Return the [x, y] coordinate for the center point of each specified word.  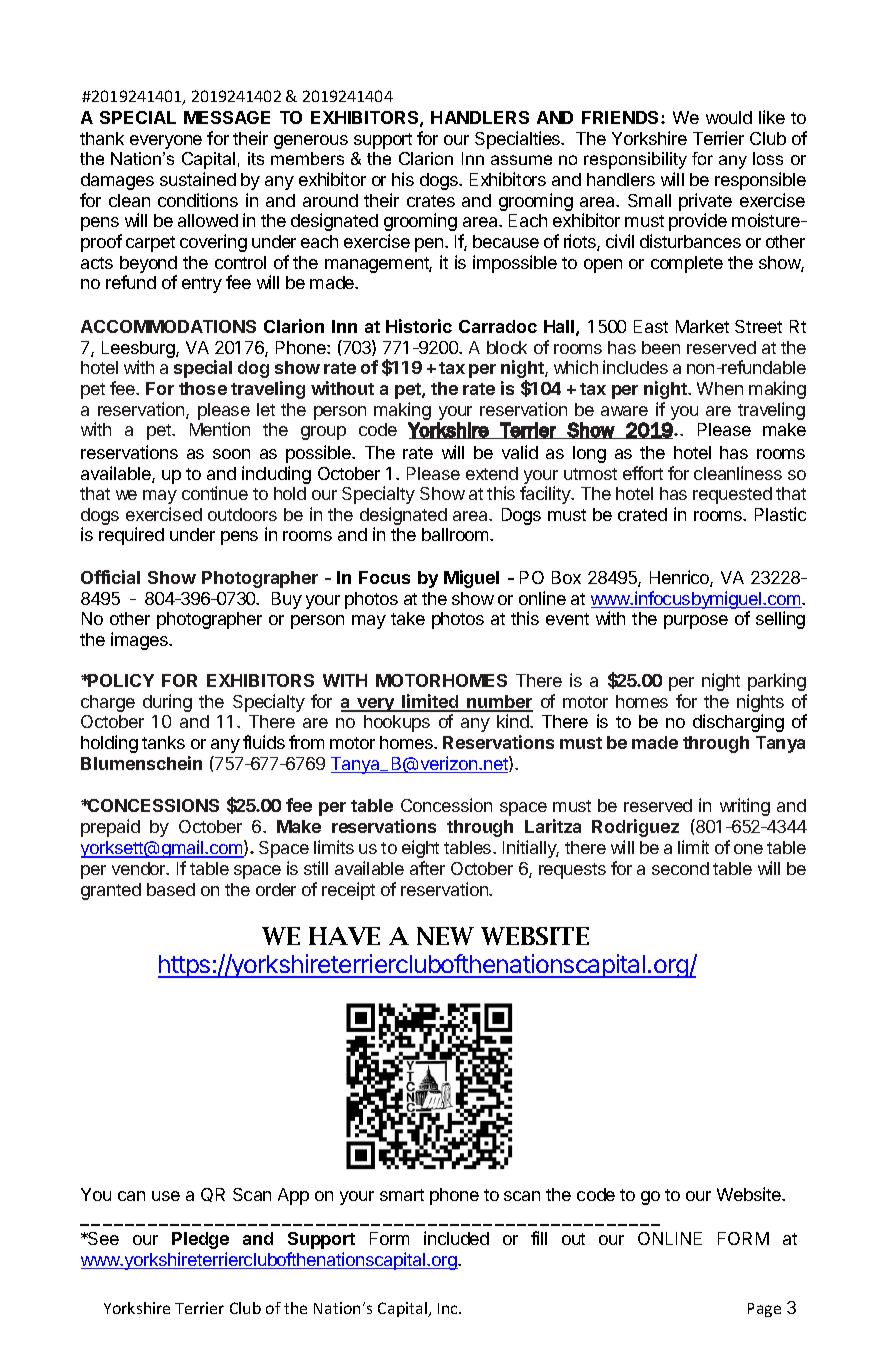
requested [732, 495]
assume [521, 160]
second [680, 868]
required [131, 536]
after [427, 868]
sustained [198, 179]
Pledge [200, 1240]
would [729, 117]
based [171, 889]
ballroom [456, 534]
